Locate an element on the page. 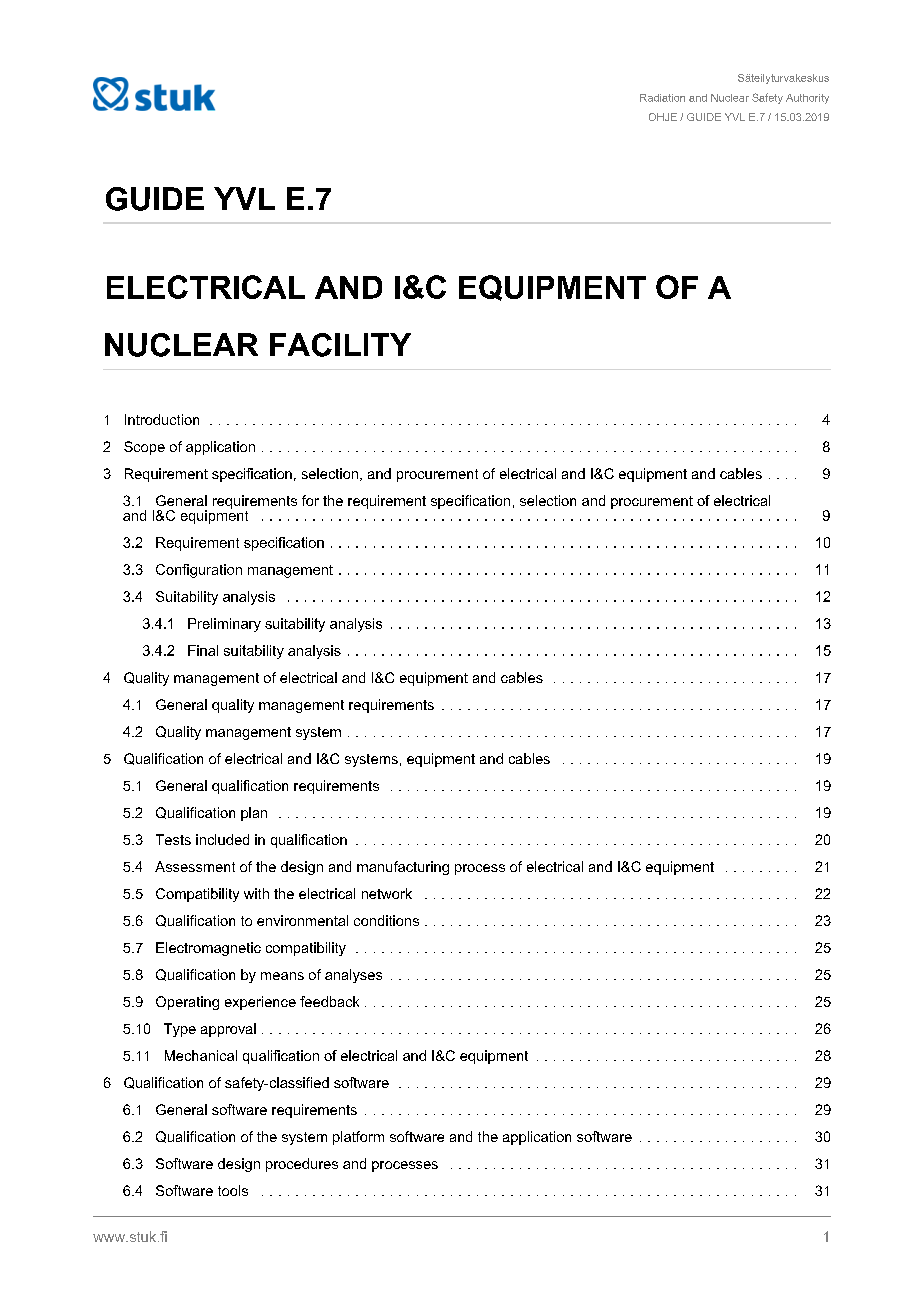  manufacturing is located at coordinates (403, 868).
